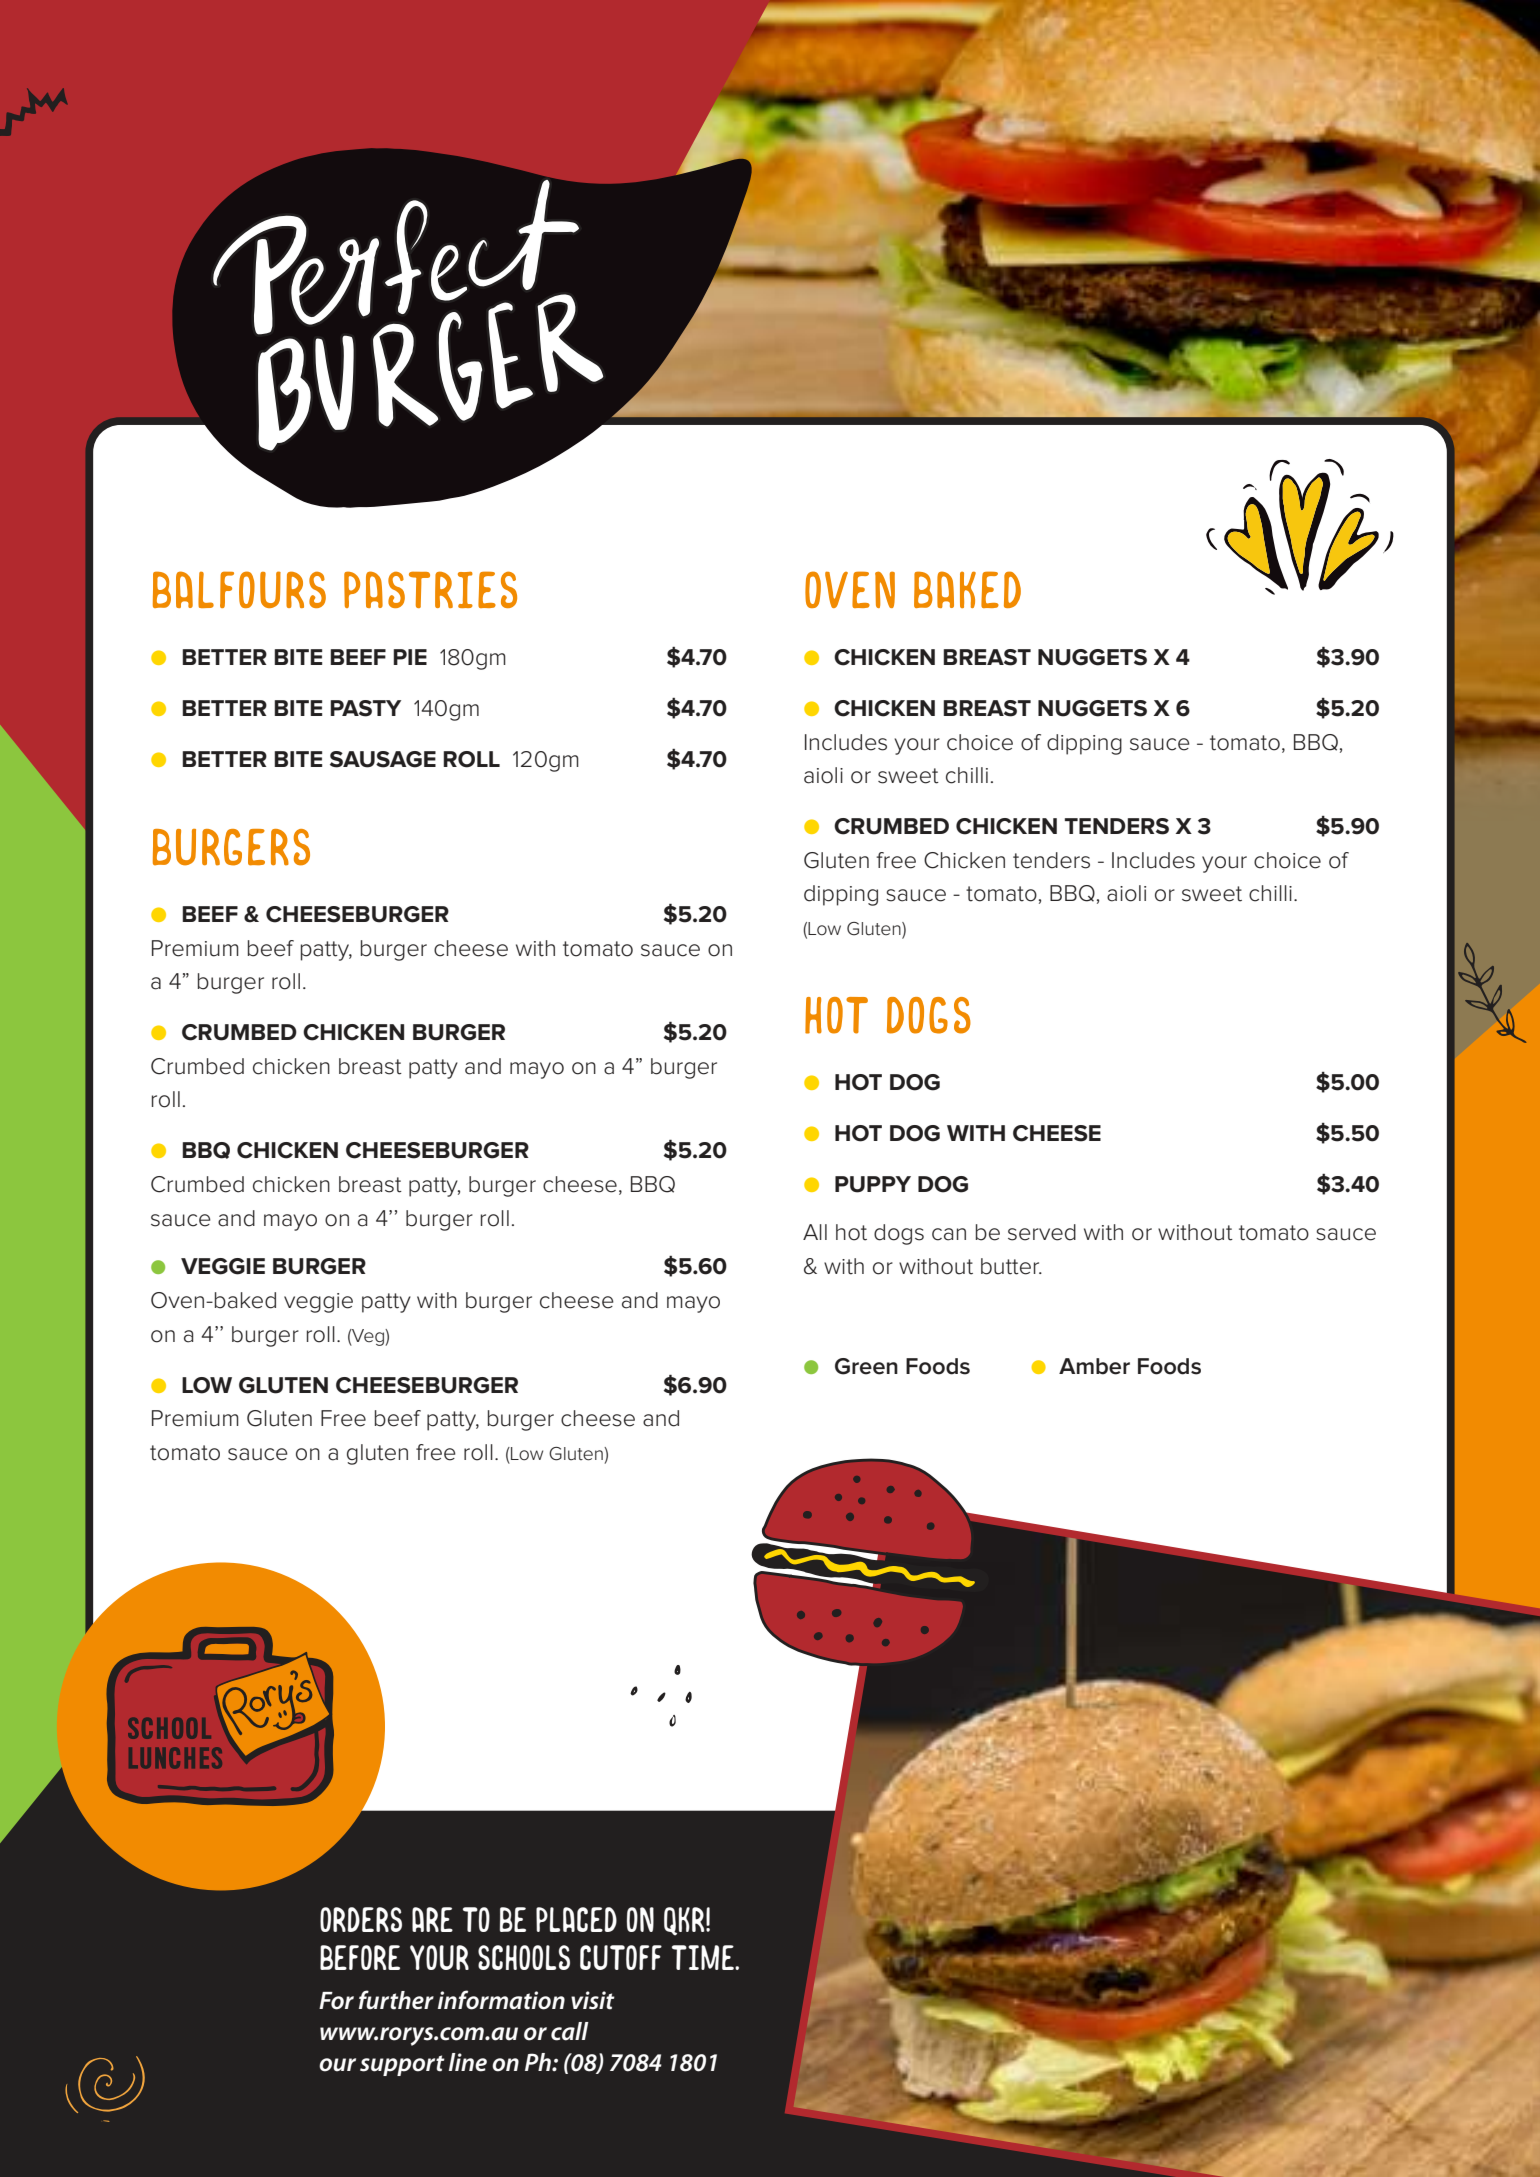  Describe the element at coordinates (410, 657) in the page. I see `PIE` at that location.
